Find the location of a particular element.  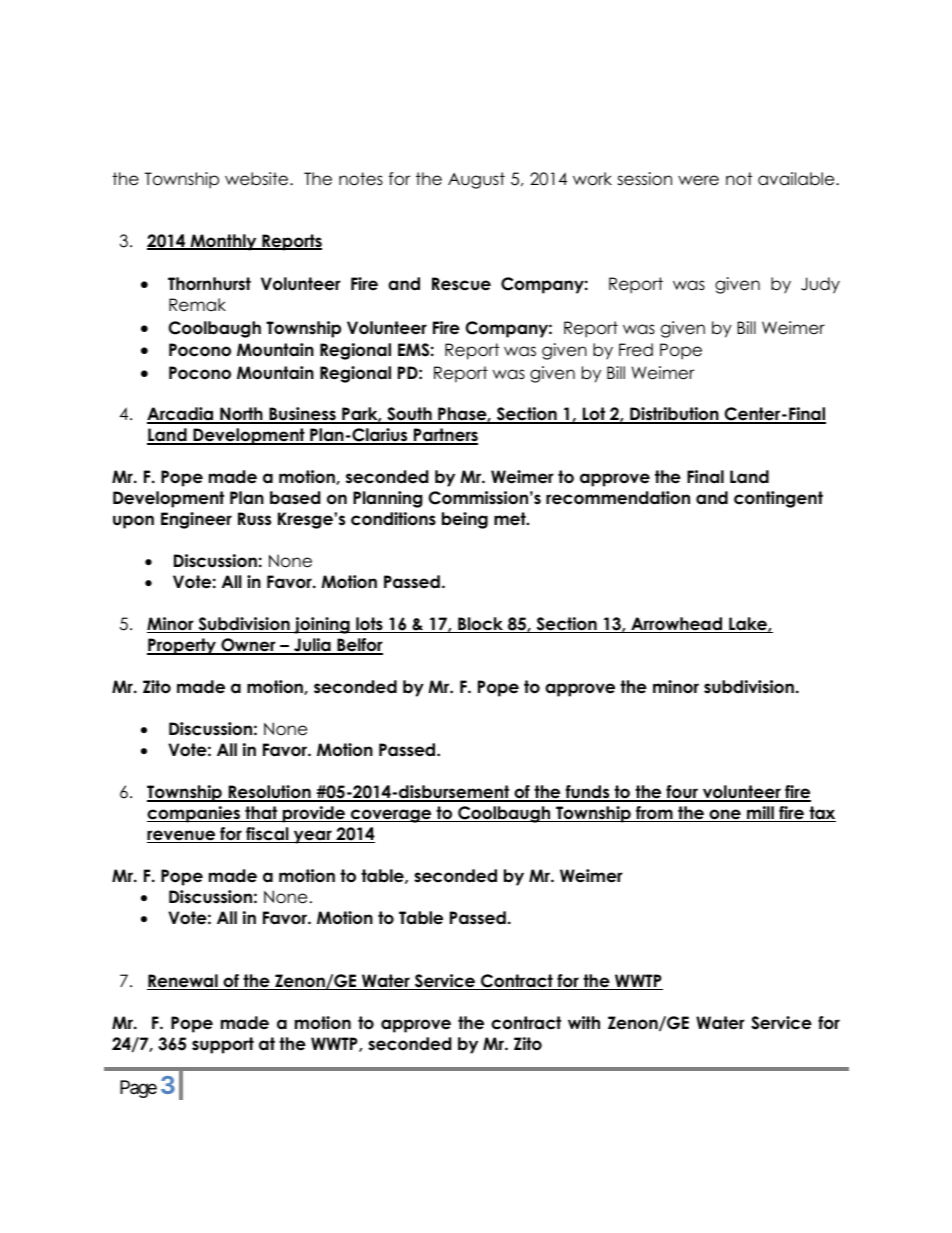

August is located at coordinates (476, 180).
